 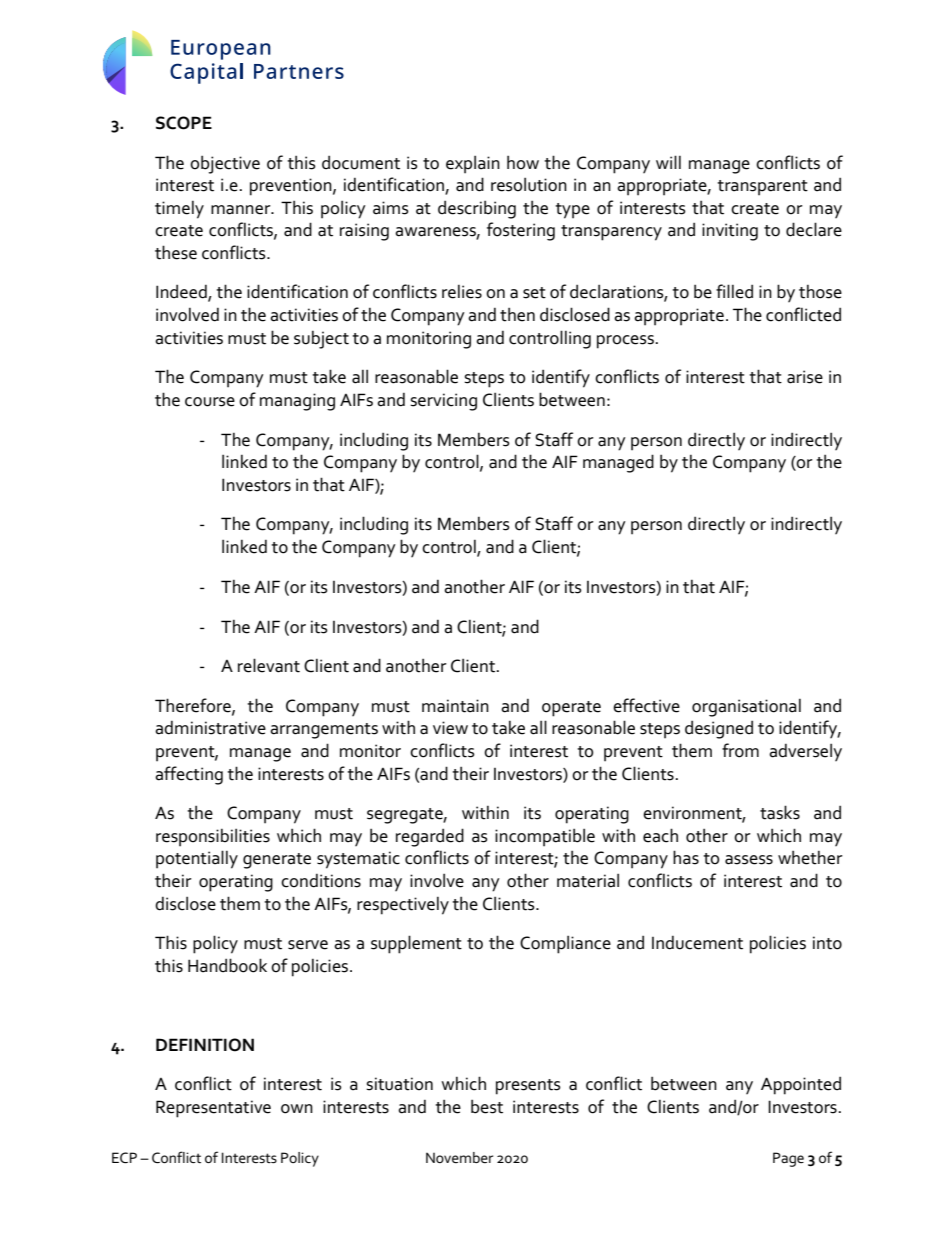 I want to click on relevant, so click(x=269, y=665).
